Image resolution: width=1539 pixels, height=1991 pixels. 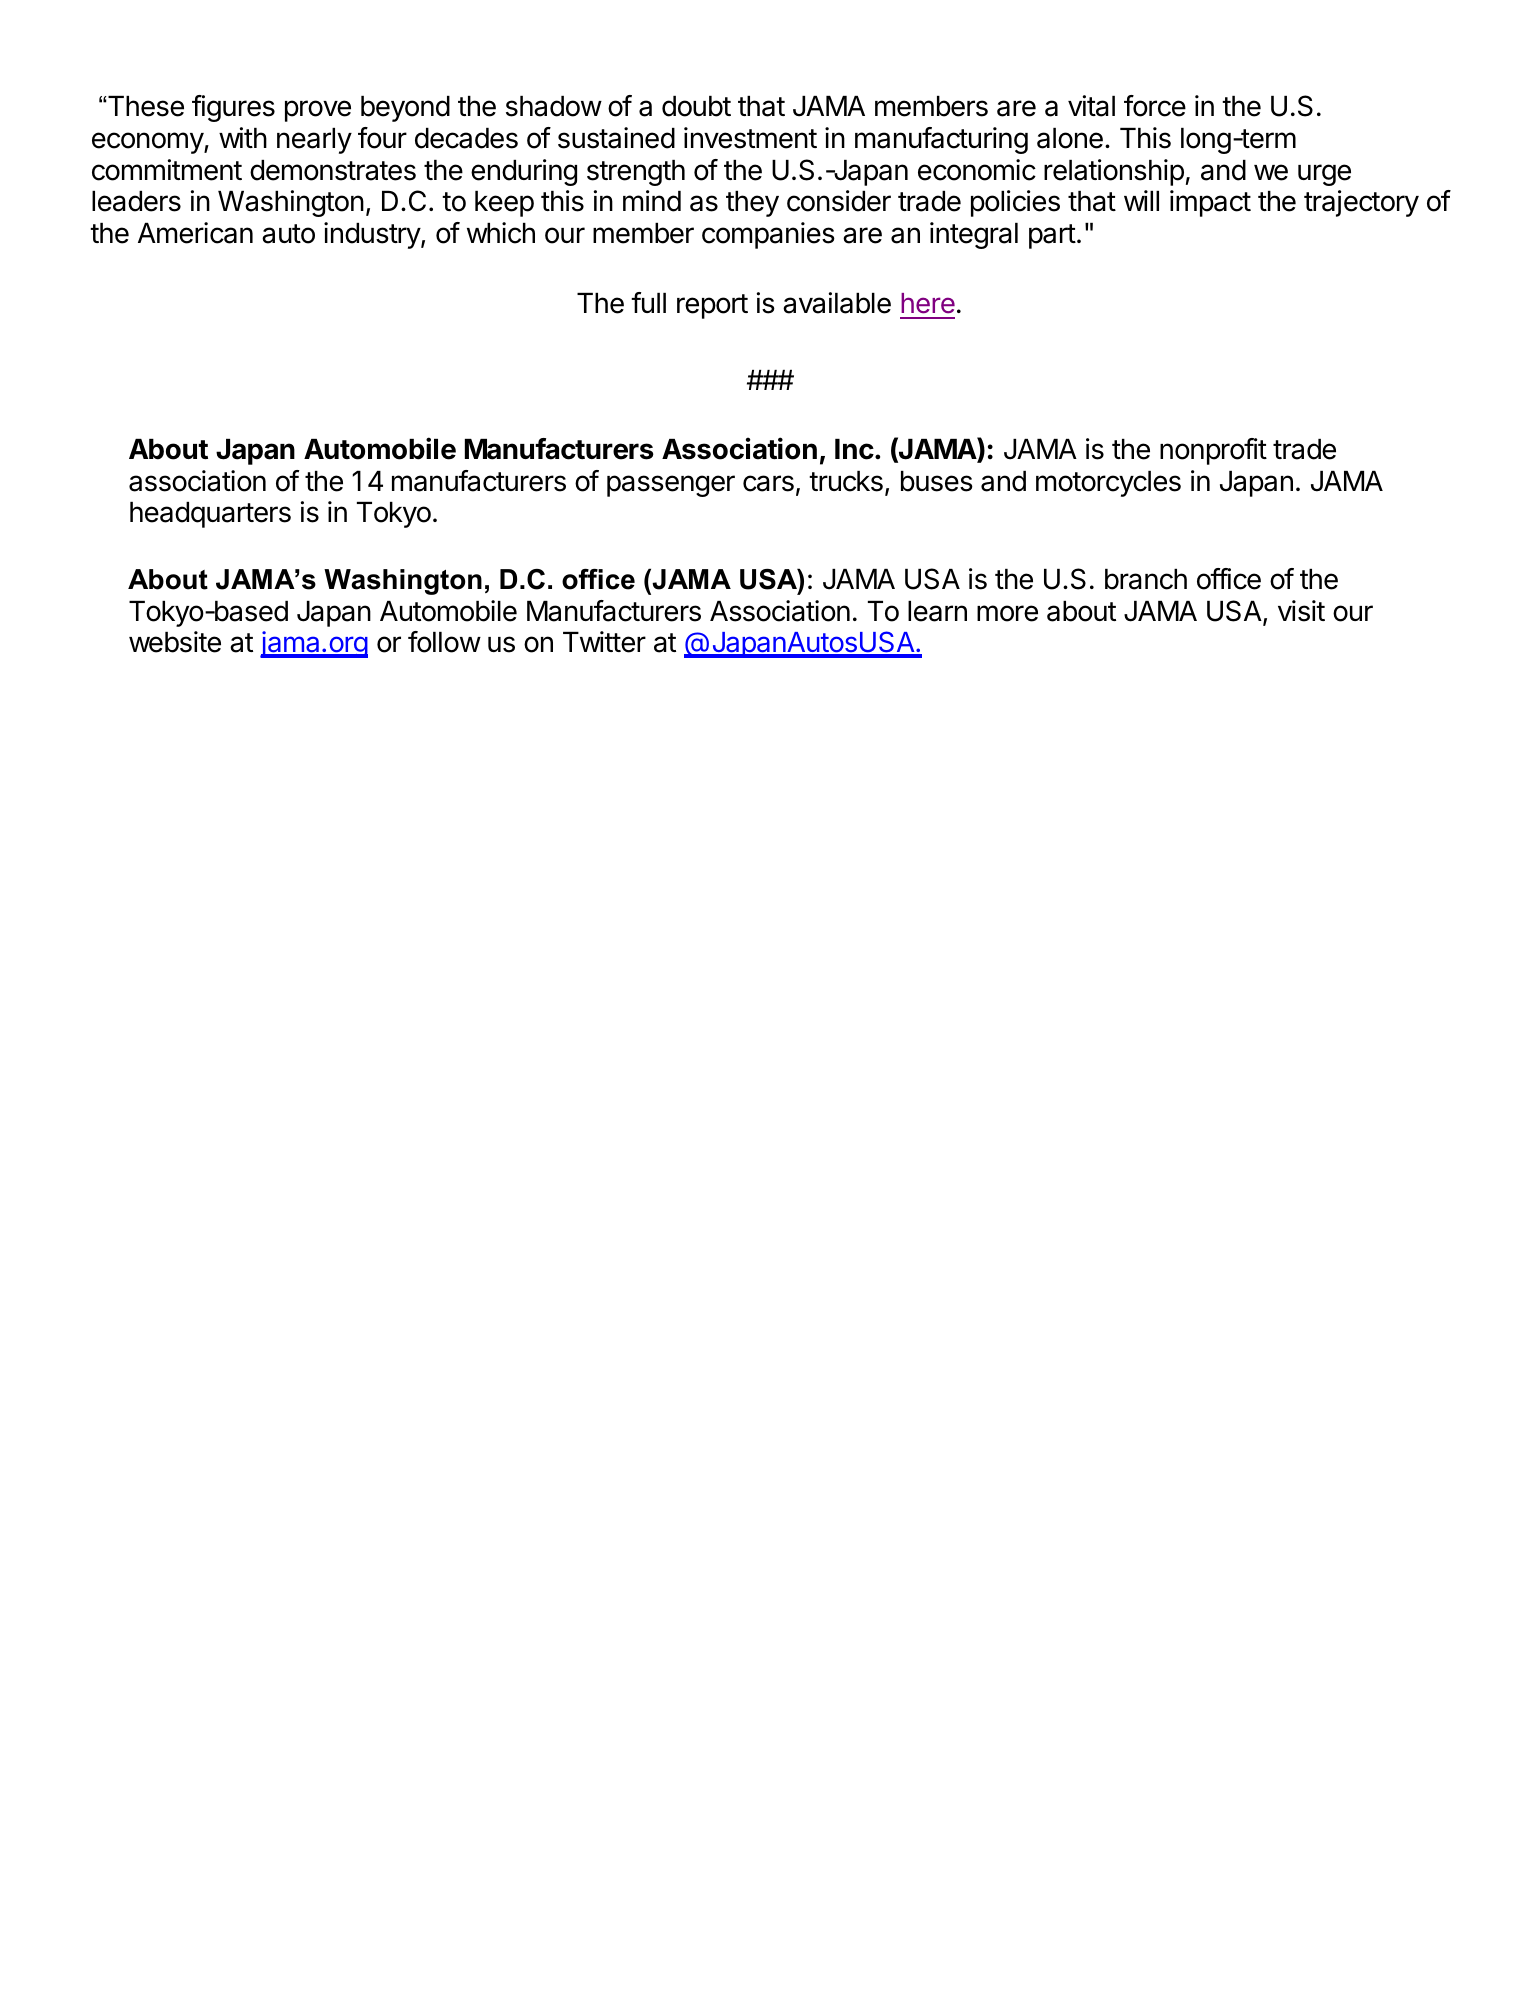 What do you see at coordinates (712, 306) in the document?
I see `report` at bounding box center [712, 306].
